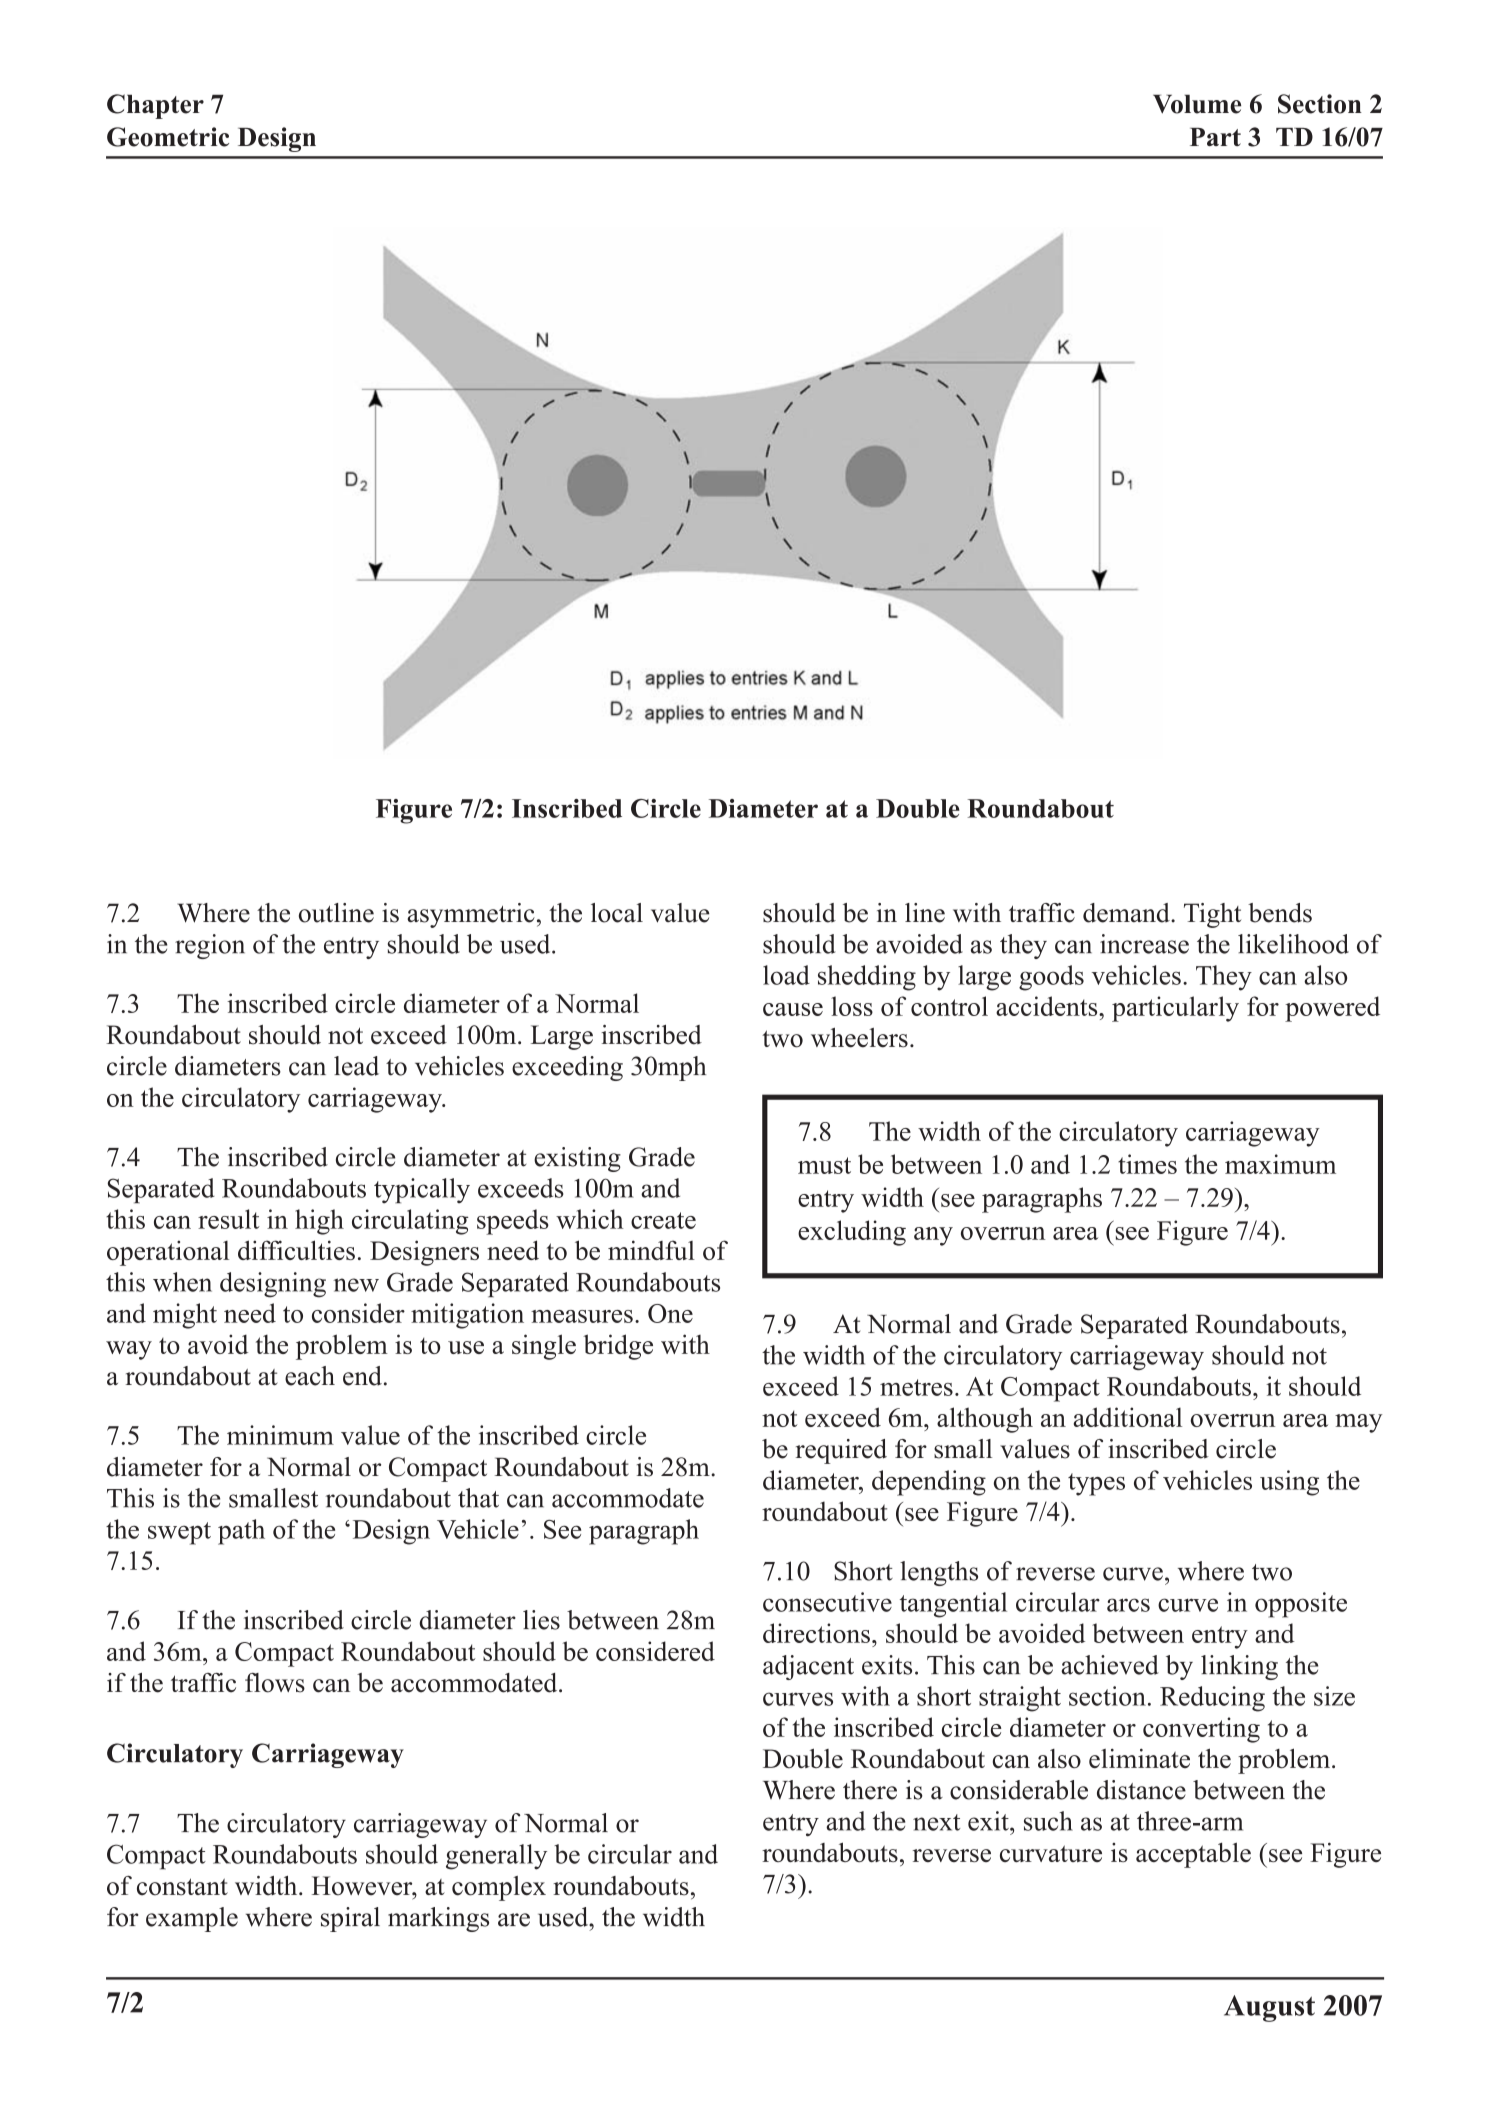  Describe the element at coordinates (350, 1919) in the page. I see `spiral` at that location.
